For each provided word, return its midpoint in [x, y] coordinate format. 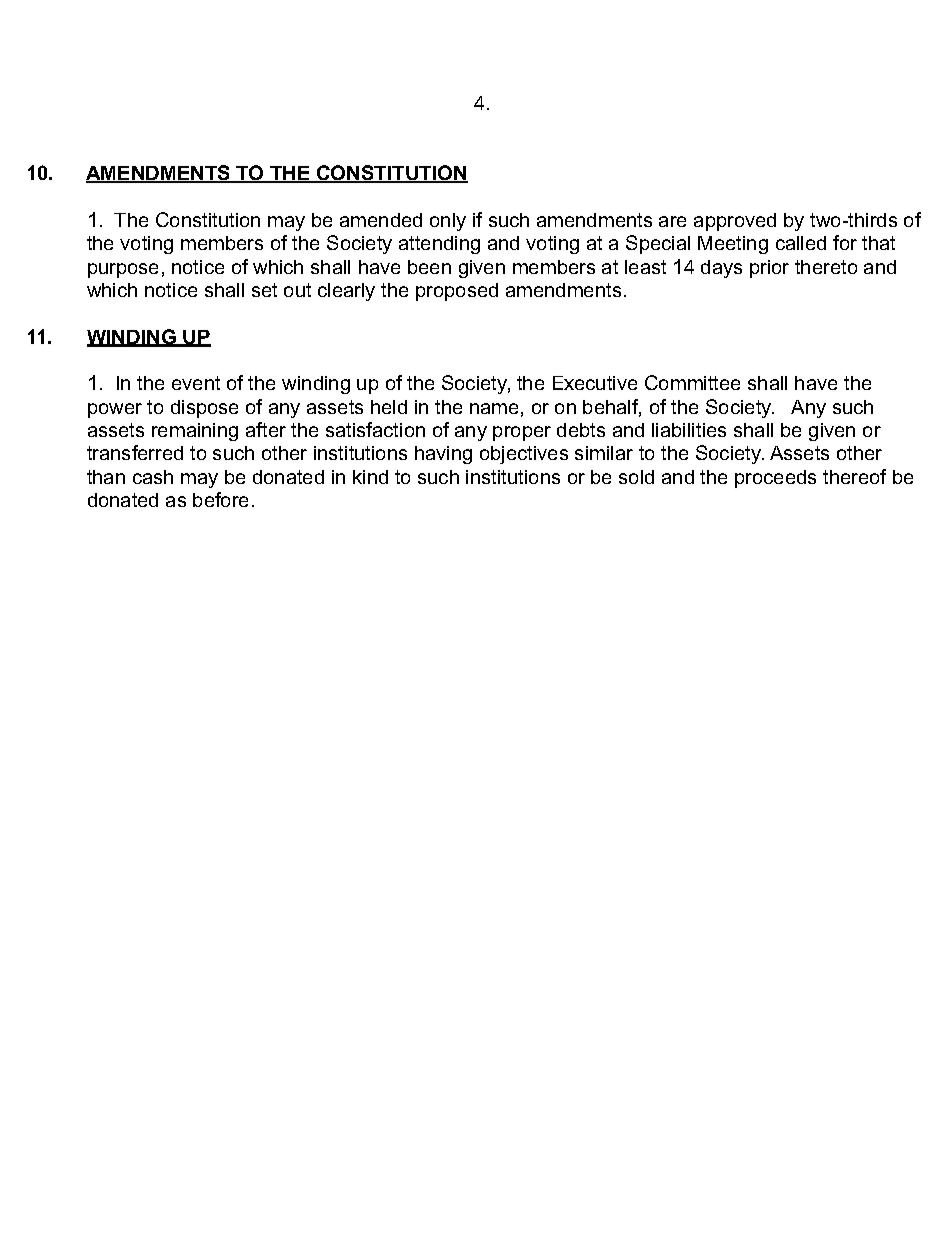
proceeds [775, 479]
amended [381, 220]
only [448, 222]
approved [735, 222]
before [220, 499]
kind [370, 477]
